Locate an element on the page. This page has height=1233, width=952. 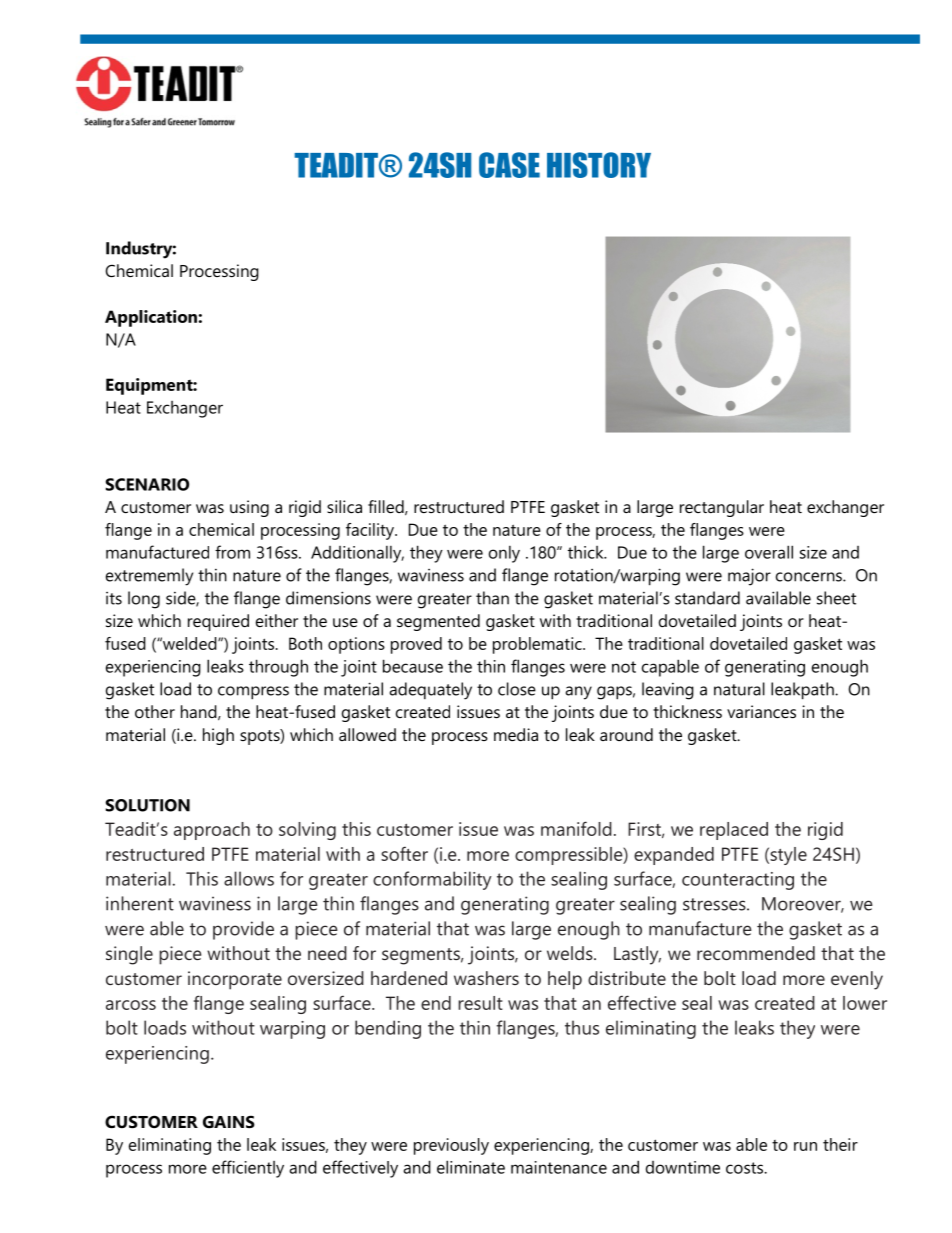
Application is located at coordinates (151, 318).
